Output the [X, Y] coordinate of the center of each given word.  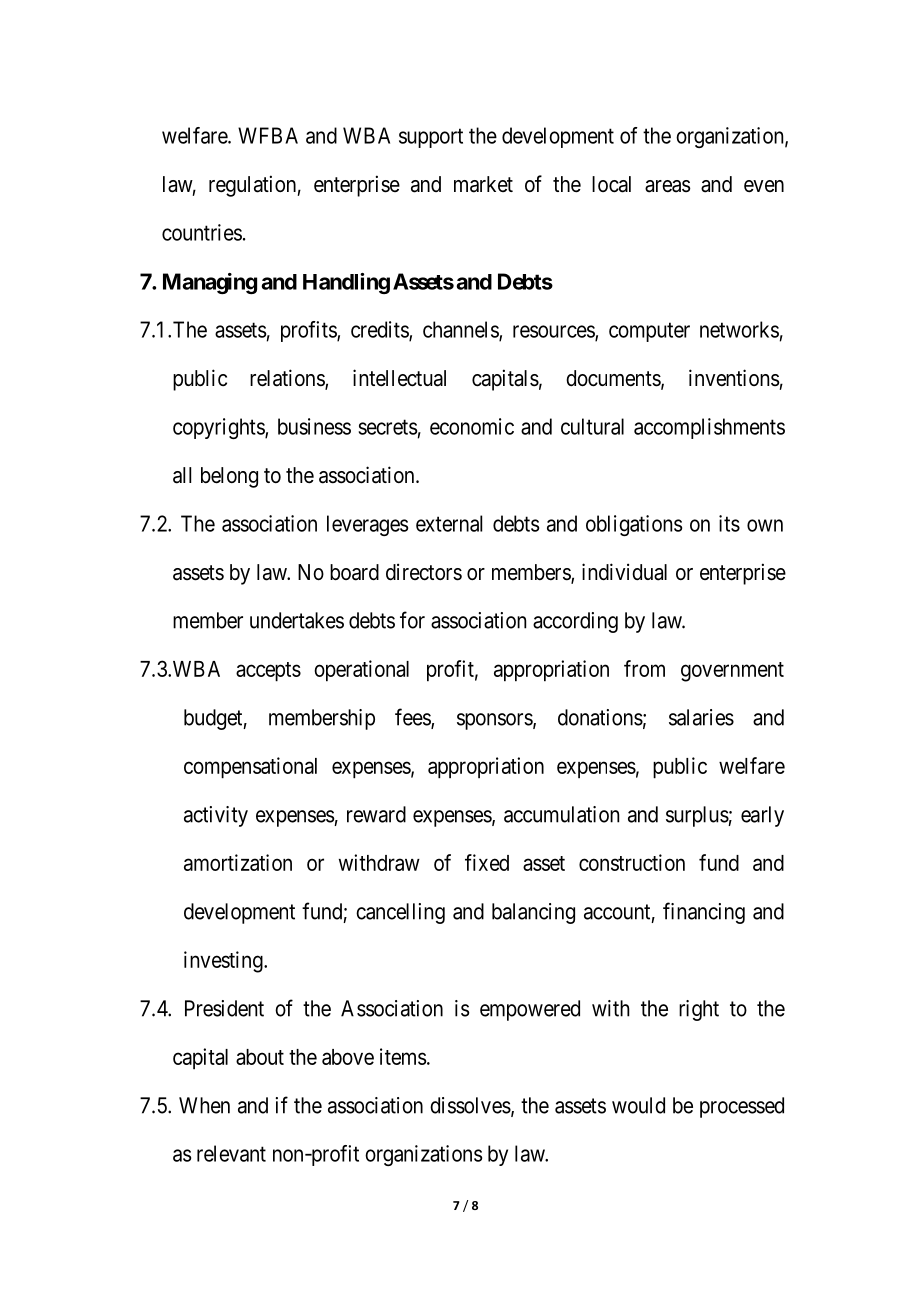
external [449, 523]
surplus [697, 816]
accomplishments [709, 428]
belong [229, 477]
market [483, 184]
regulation [253, 186]
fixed [487, 862]
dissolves [470, 1105]
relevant [231, 1153]
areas [668, 186]
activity [216, 816]
